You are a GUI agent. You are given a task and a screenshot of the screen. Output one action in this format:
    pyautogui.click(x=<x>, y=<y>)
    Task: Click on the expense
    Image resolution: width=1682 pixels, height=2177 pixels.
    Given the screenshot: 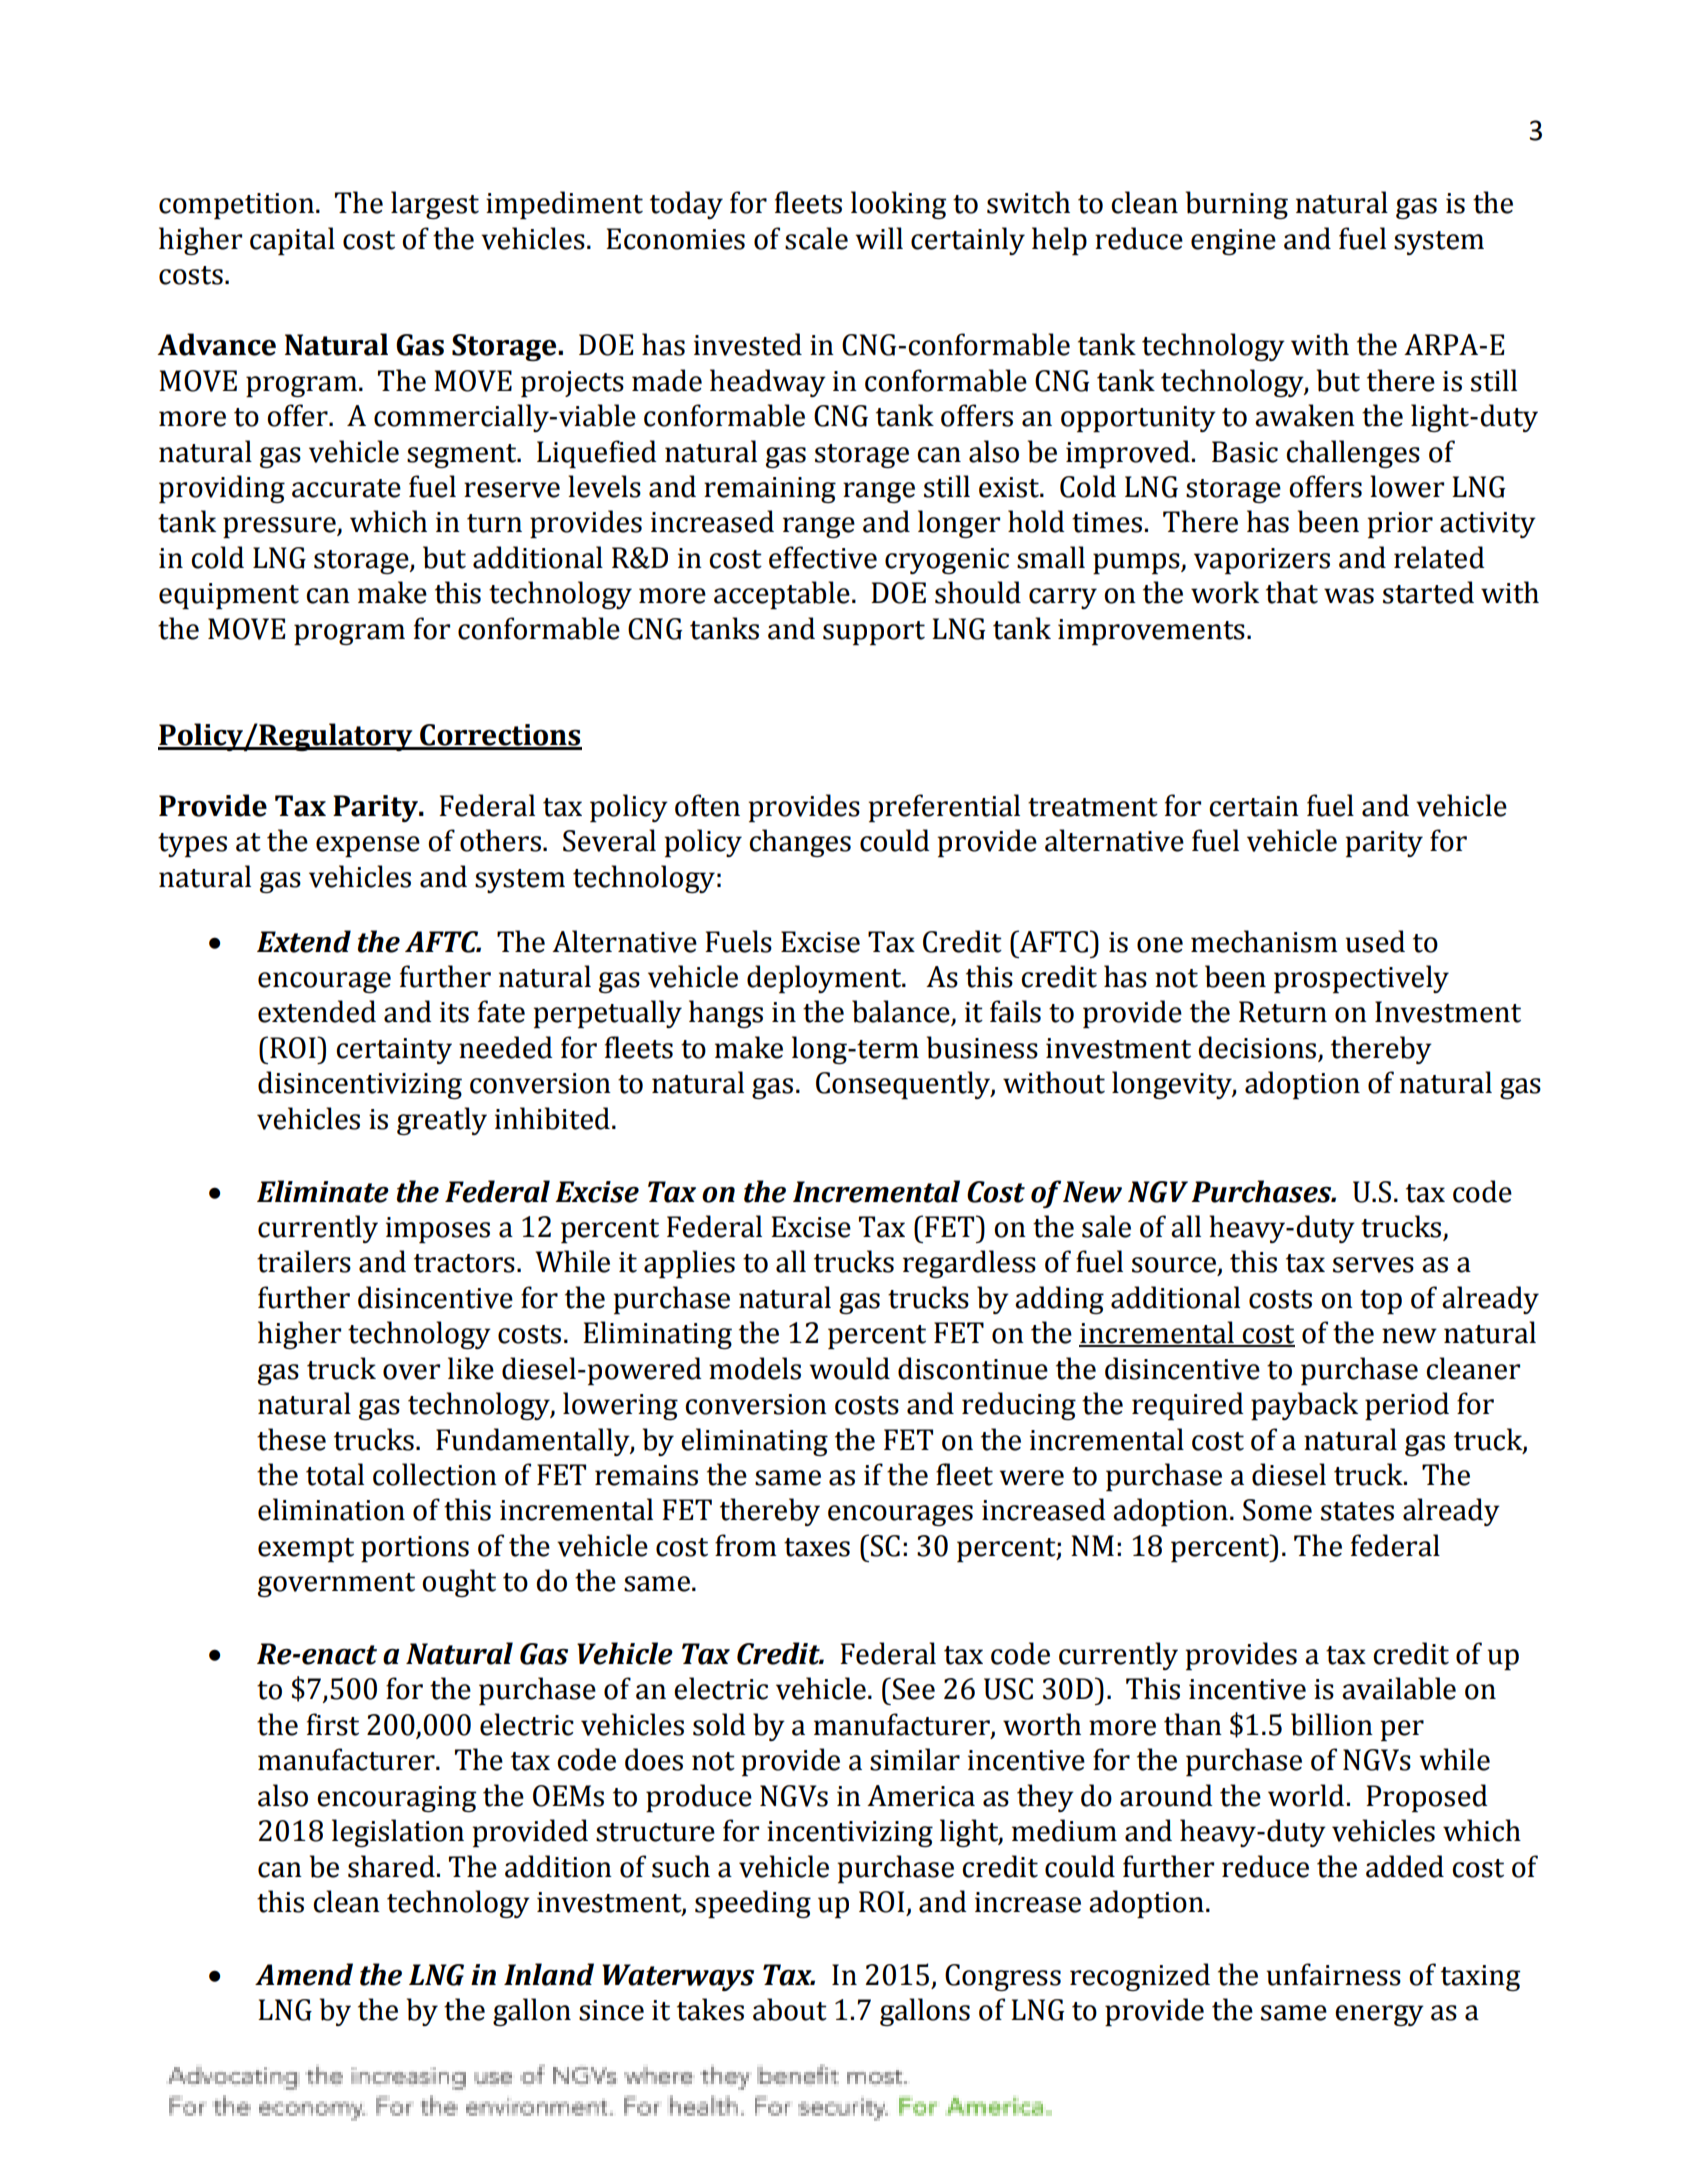 What is the action you would take?
    pyautogui.click(x=368, y=846)
